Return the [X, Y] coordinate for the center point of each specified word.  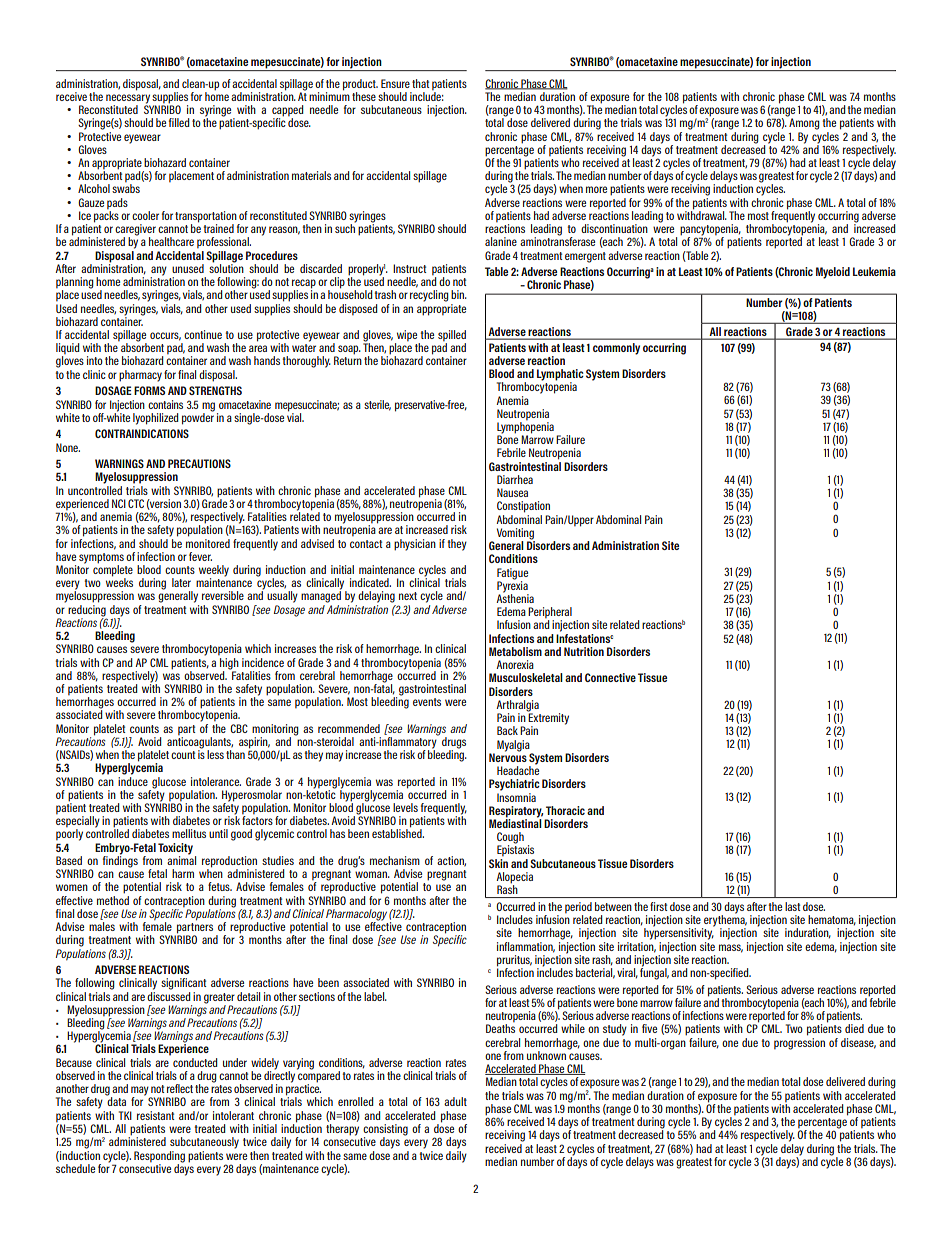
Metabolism [515, 651]
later [181, 582]
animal [181, 859]
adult [455, 1101]
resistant [155, 1115]
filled [179, 122]
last [792, 906]
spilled [452, 337]
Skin [498, 863]
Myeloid [833, 273]
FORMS [149, 390]
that [420, 83]
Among [804, 123]
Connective [610, 677]
